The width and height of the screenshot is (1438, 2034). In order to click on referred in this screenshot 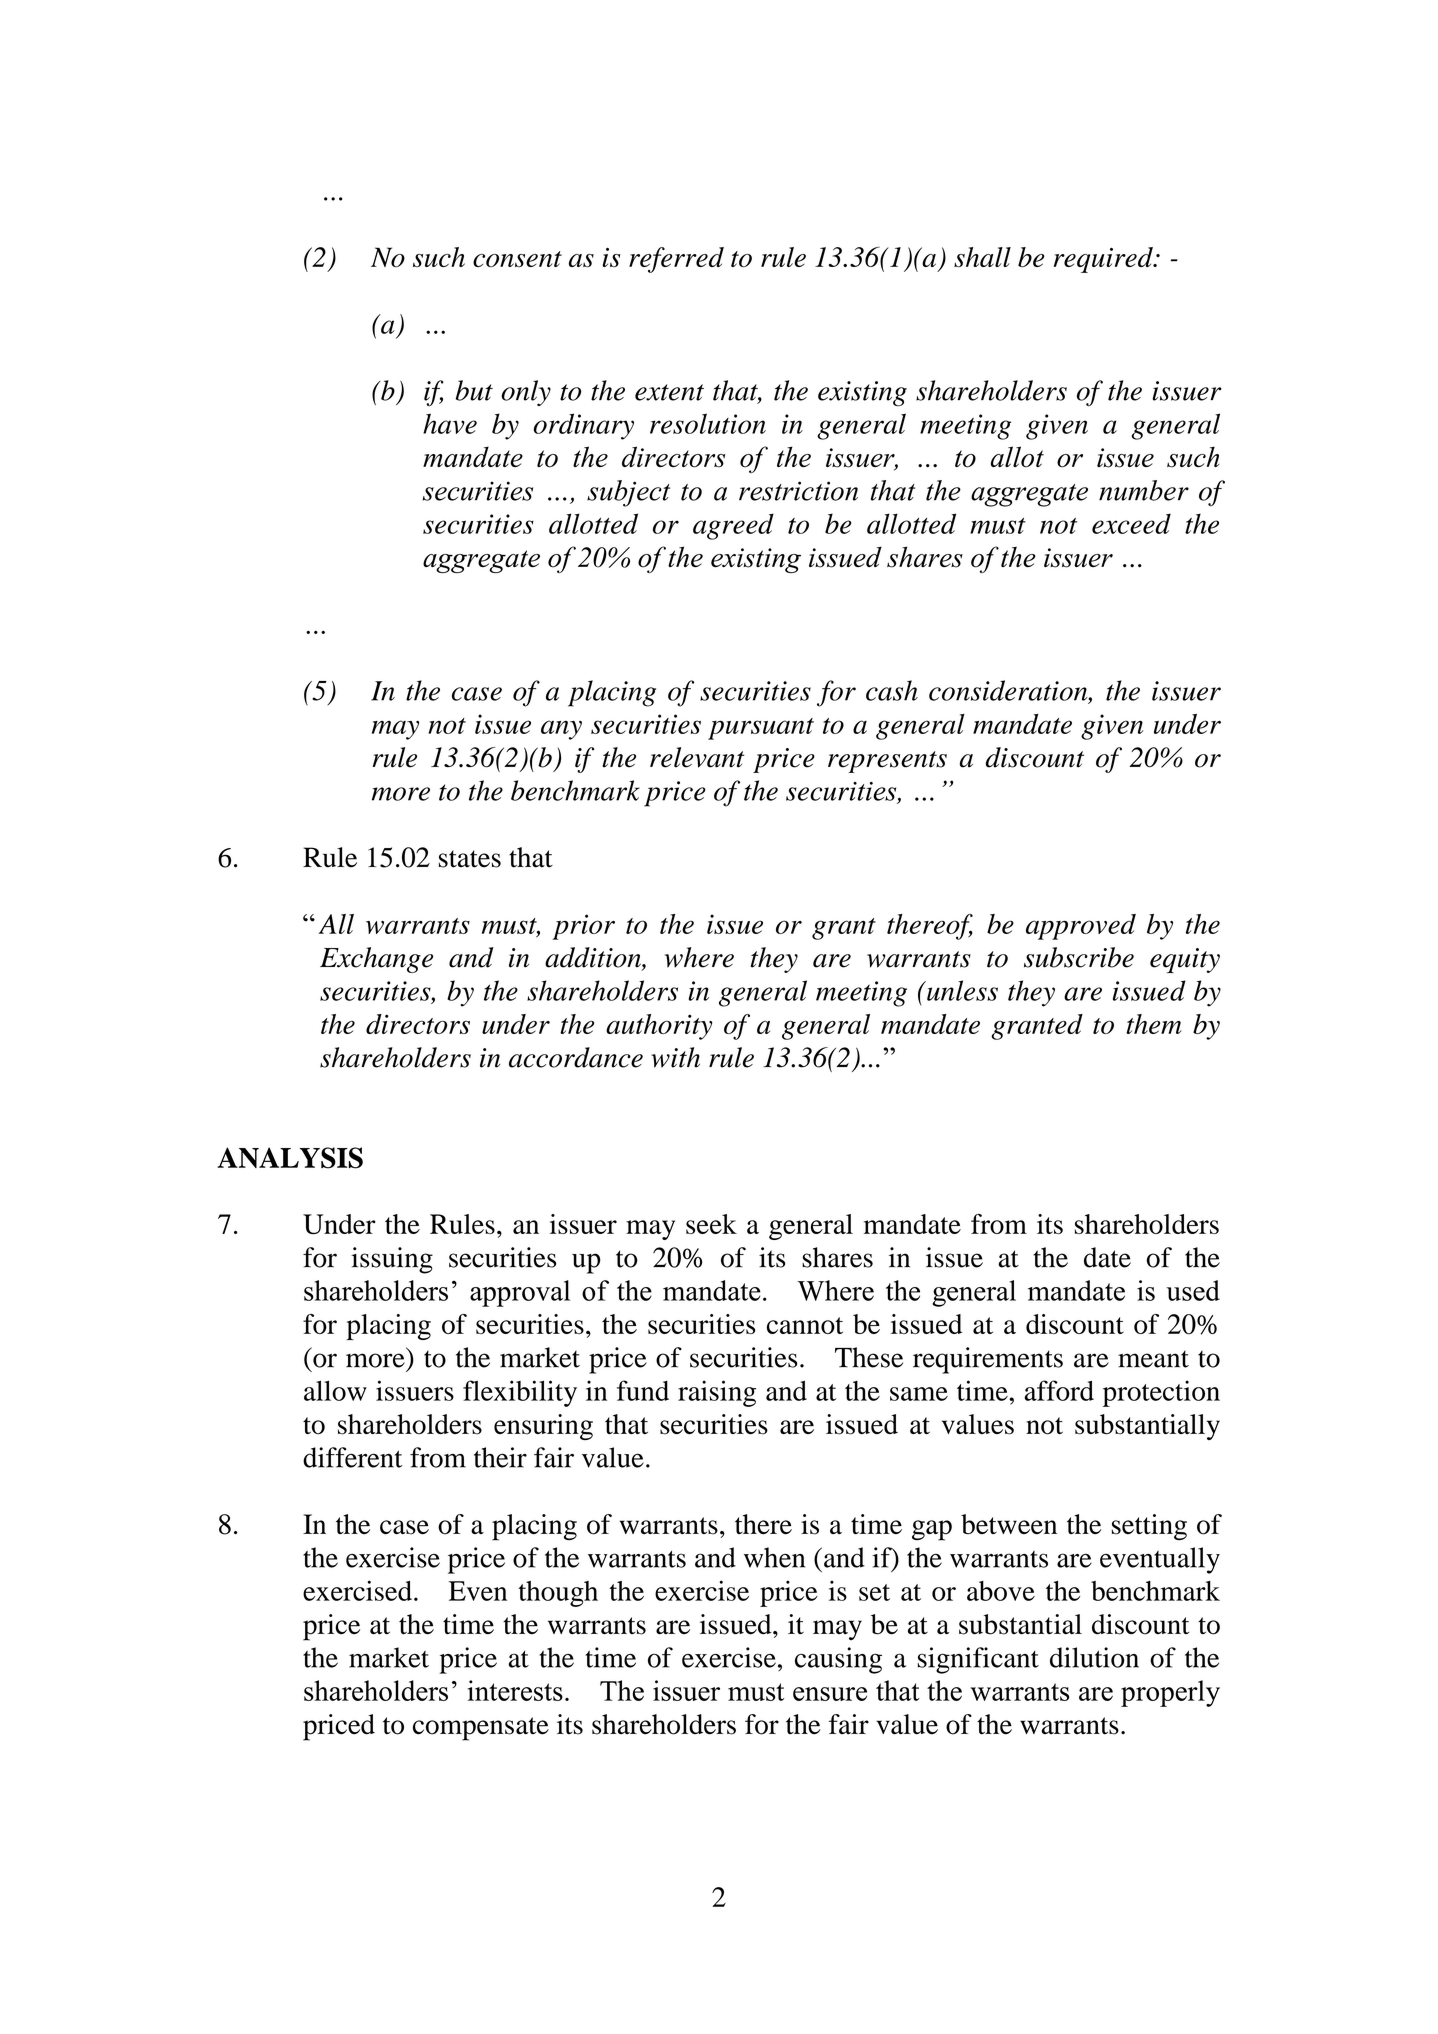, I will do `click(676, 260)`.
